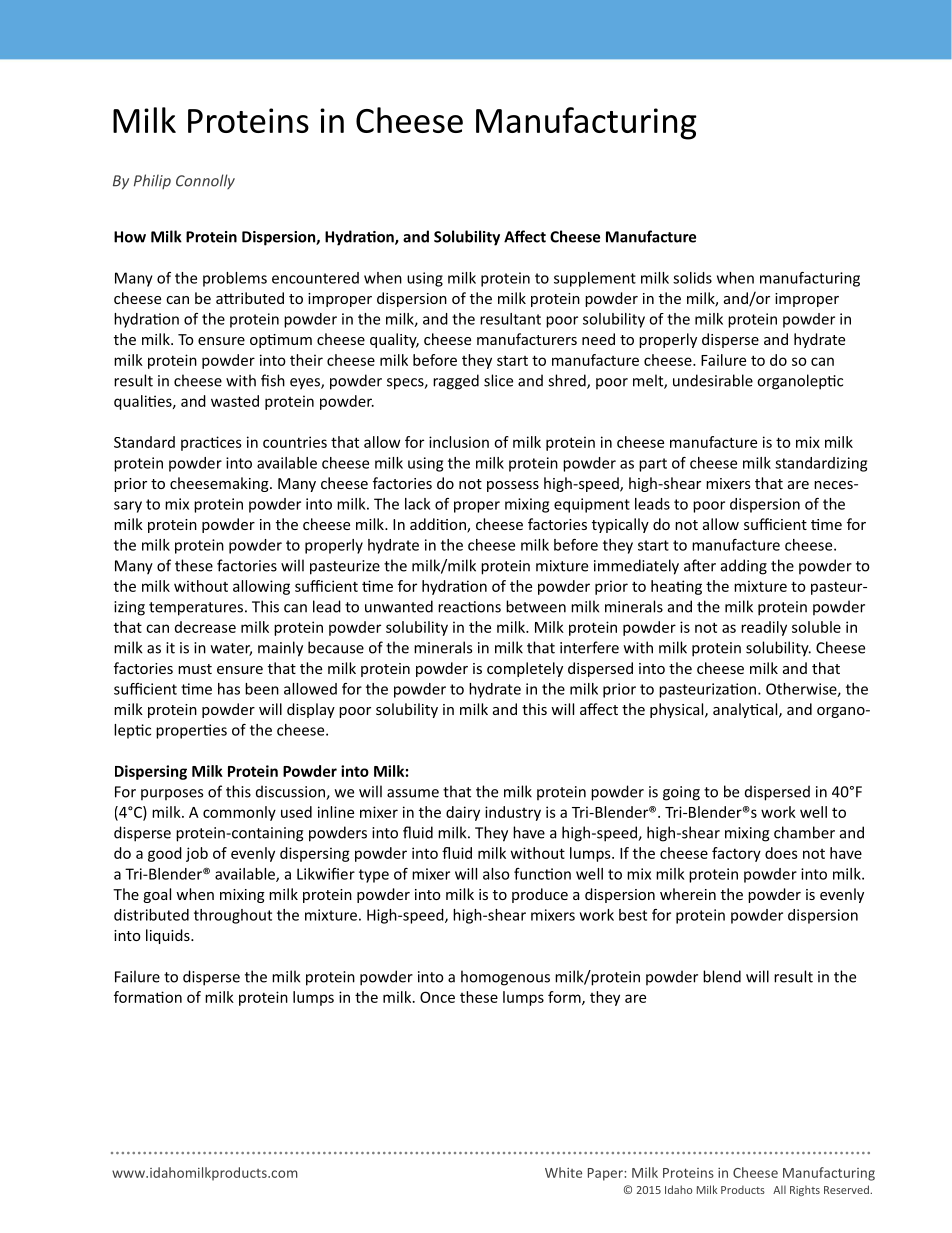 This screenshot has width=952, height=1233. Describe the element at coordinates (563, 1172) in the screenshot. I see `White` at that location.
